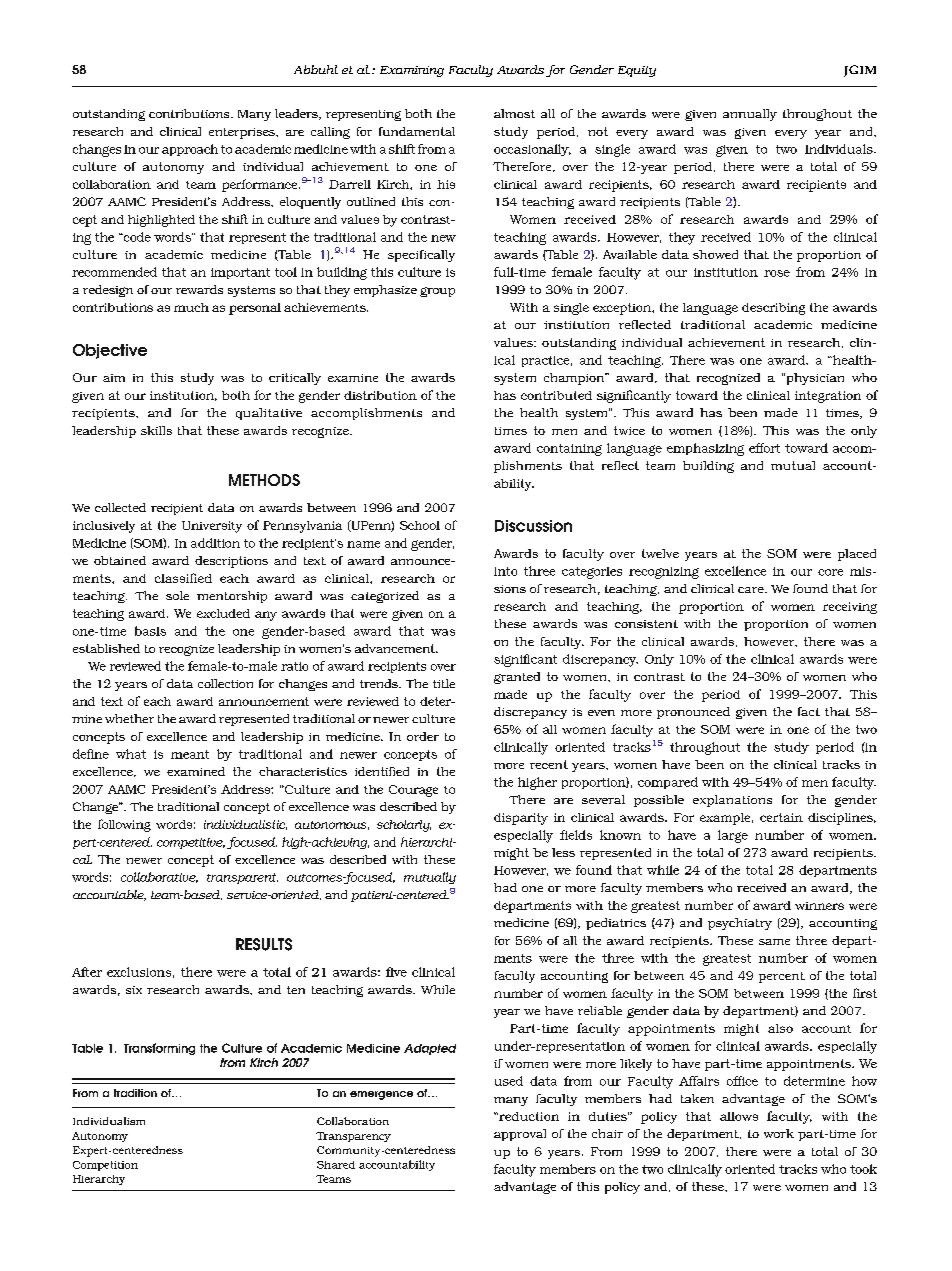  I want to click on Competition, so click(105, 1166).
